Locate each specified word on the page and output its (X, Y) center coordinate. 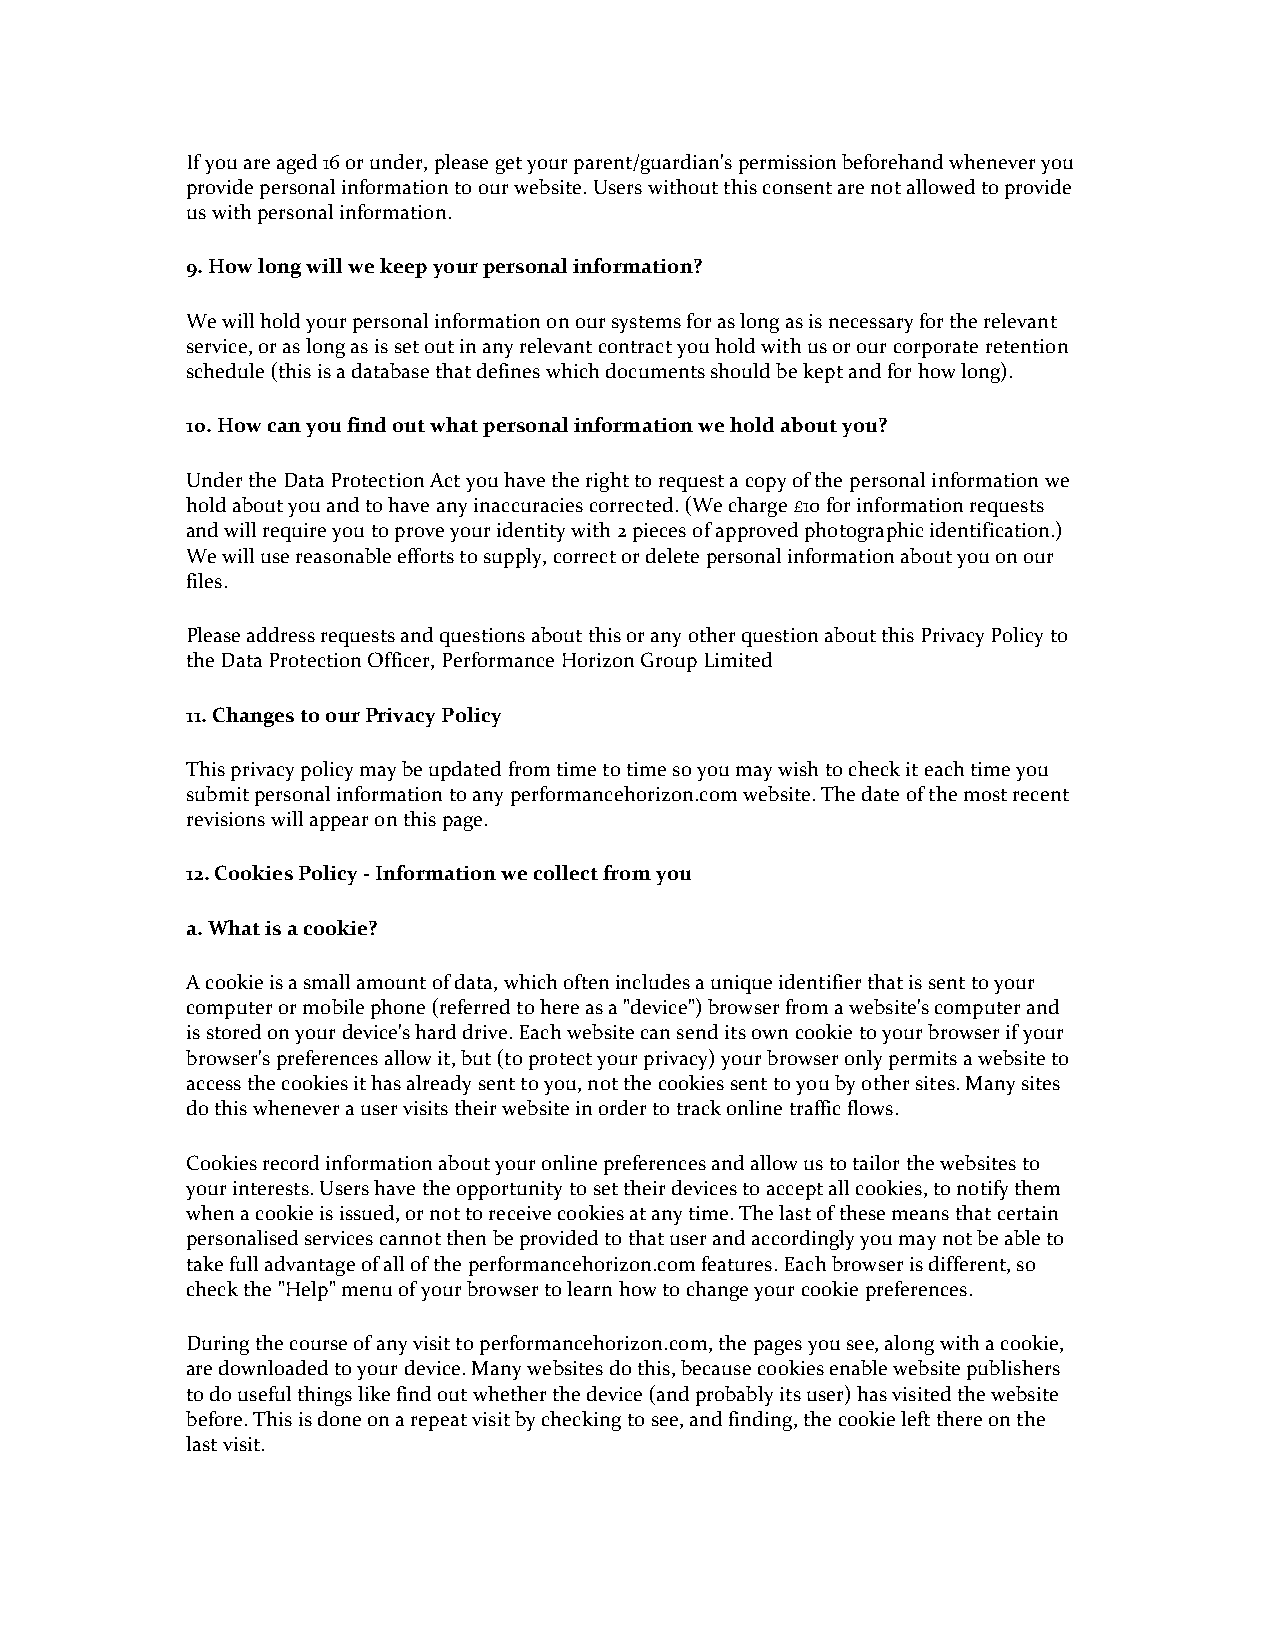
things (325, 1396)
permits (923, 1060)
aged (297, 164)
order (622, 1107)
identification (989, 529)
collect (566, 872)
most (985, 795)
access (214, 1085)
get (509, 165)
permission (787, 164)
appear (339, 823)
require (294, 532)
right (607, 482)
